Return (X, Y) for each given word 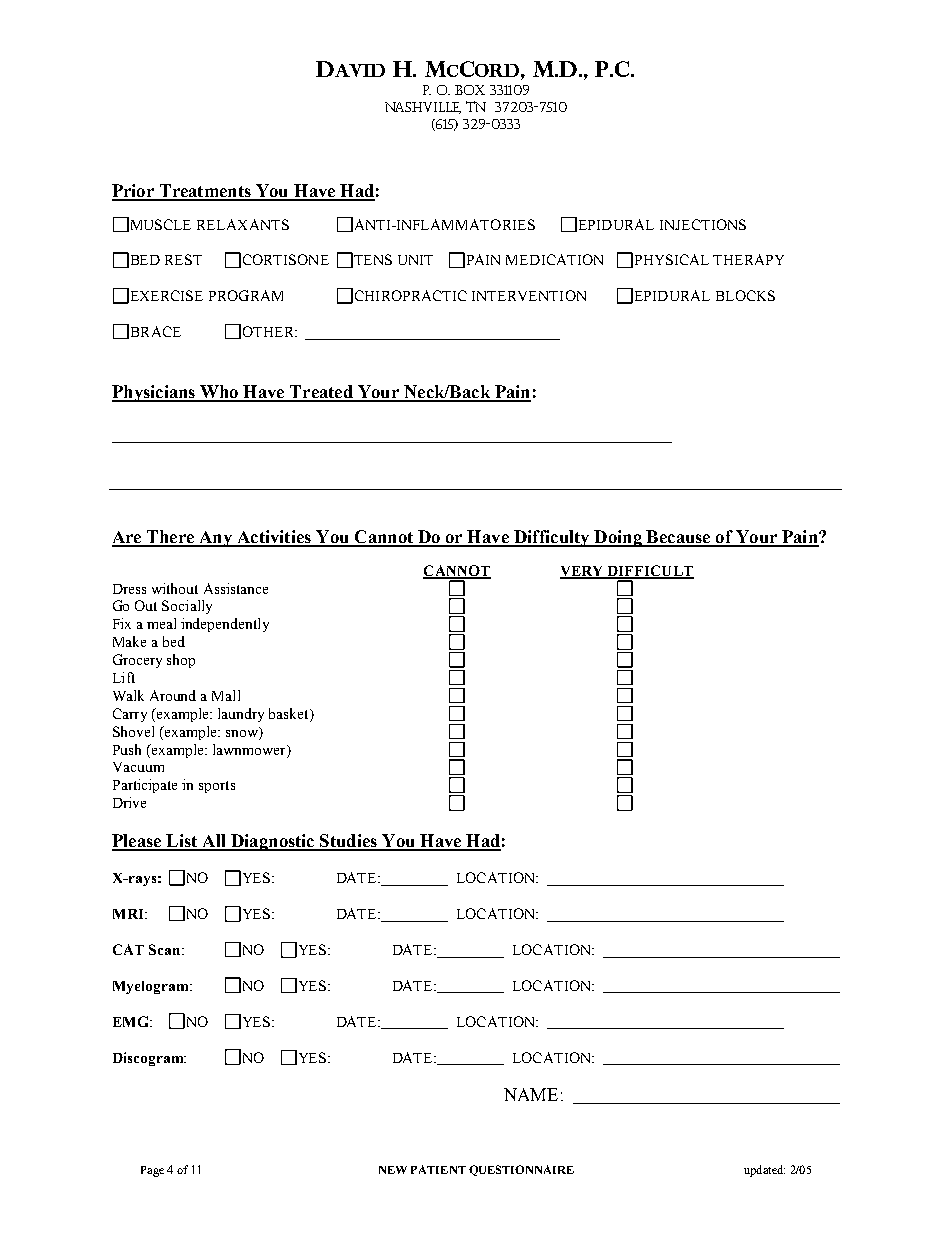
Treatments (205, 192)
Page (152, 1171)
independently (225, 625)
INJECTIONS (703, 224)
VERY (583, 572)
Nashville (423, 108)
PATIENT (438, 1169)
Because (679, 538)
